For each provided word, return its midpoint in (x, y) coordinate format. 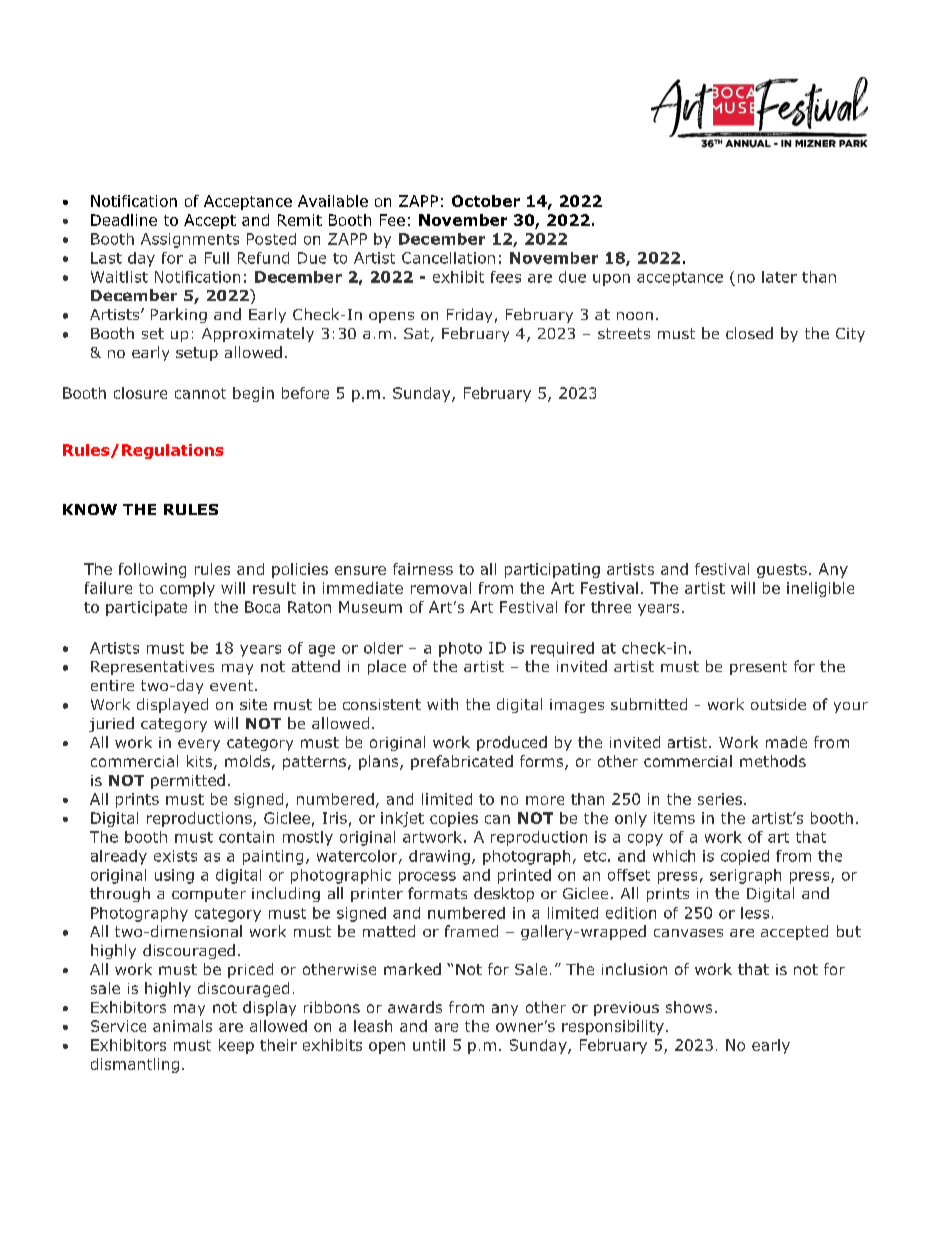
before (305, 393)
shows (689, 1007)
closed (749, 333)
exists (175, 856)
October (486, 201)
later (779, 277)
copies (454, 819)
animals (182, 1026)
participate (146, 608)
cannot (200, 393)
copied (745, 857)
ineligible (820, 589)
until (429, 1045)
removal (441, 588)
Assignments (190, 240)
